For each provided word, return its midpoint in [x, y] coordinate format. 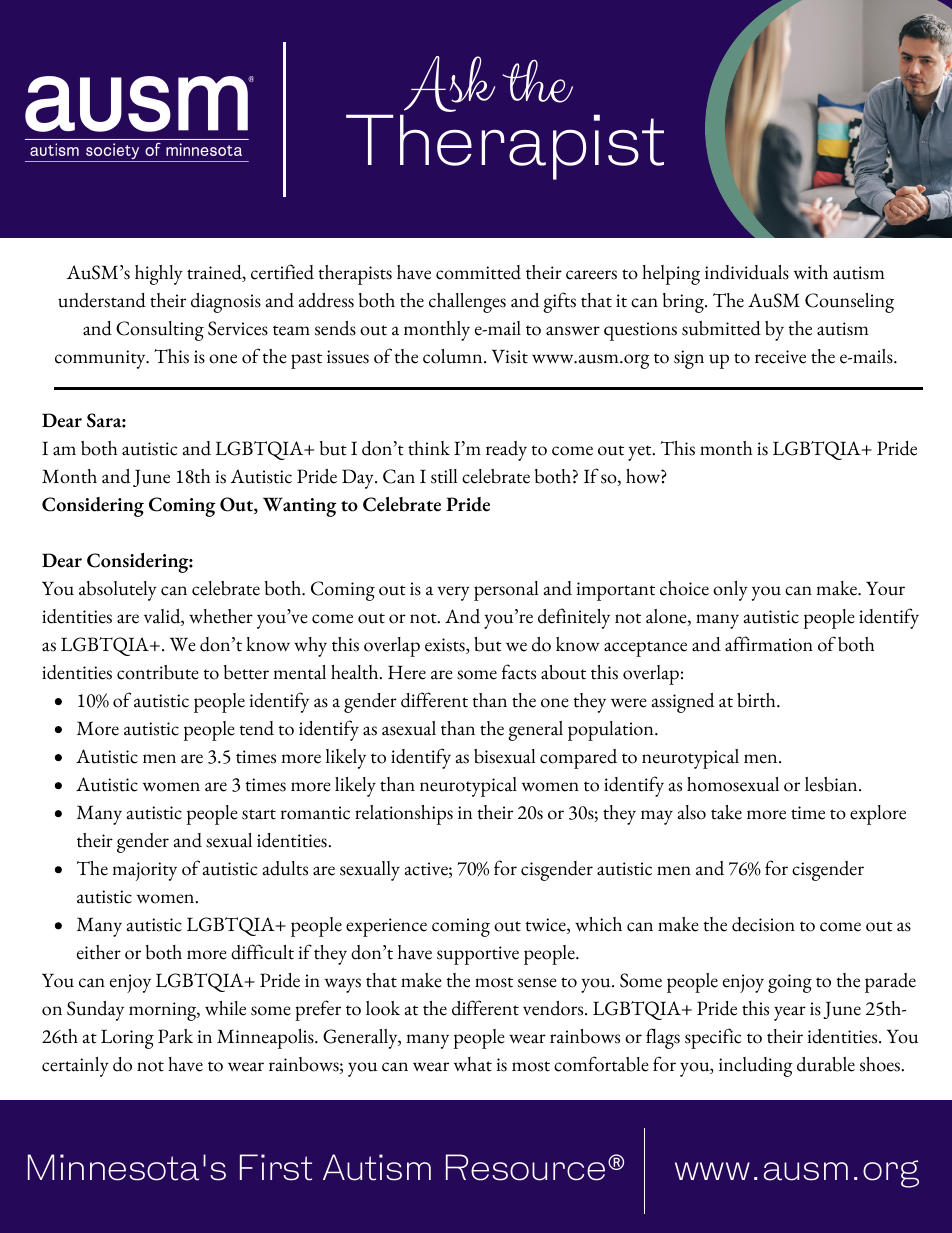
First [276, 1167]
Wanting [300, 507]
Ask [449, 84]
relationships [404, 815]
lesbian [832, 784]
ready [506, 451]
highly [159, 275]
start [259, 814]
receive [780, 357]
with [811, 272]
